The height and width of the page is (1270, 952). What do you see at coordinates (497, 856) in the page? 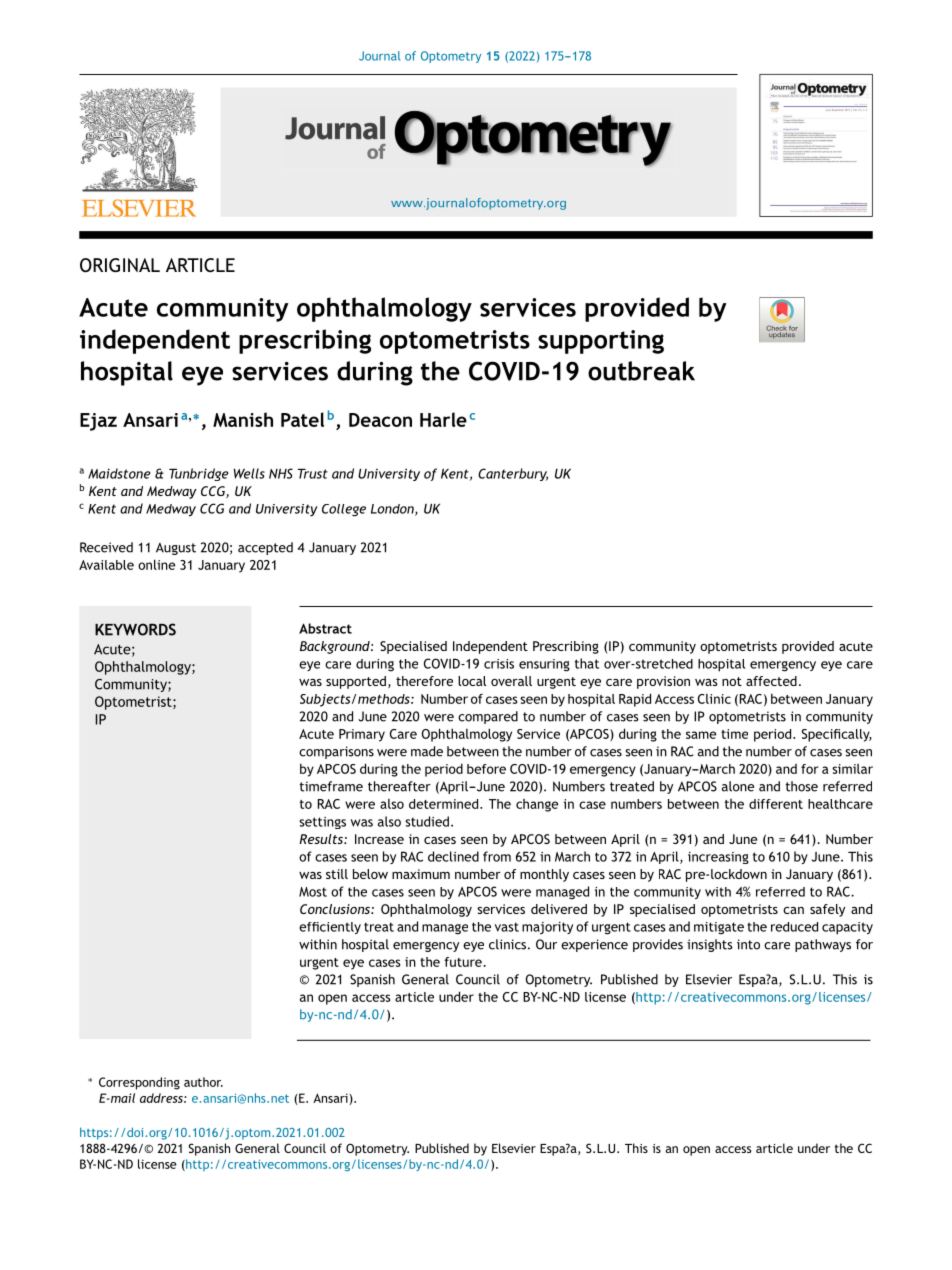
I see `from` at bounding box center [497, 856].
